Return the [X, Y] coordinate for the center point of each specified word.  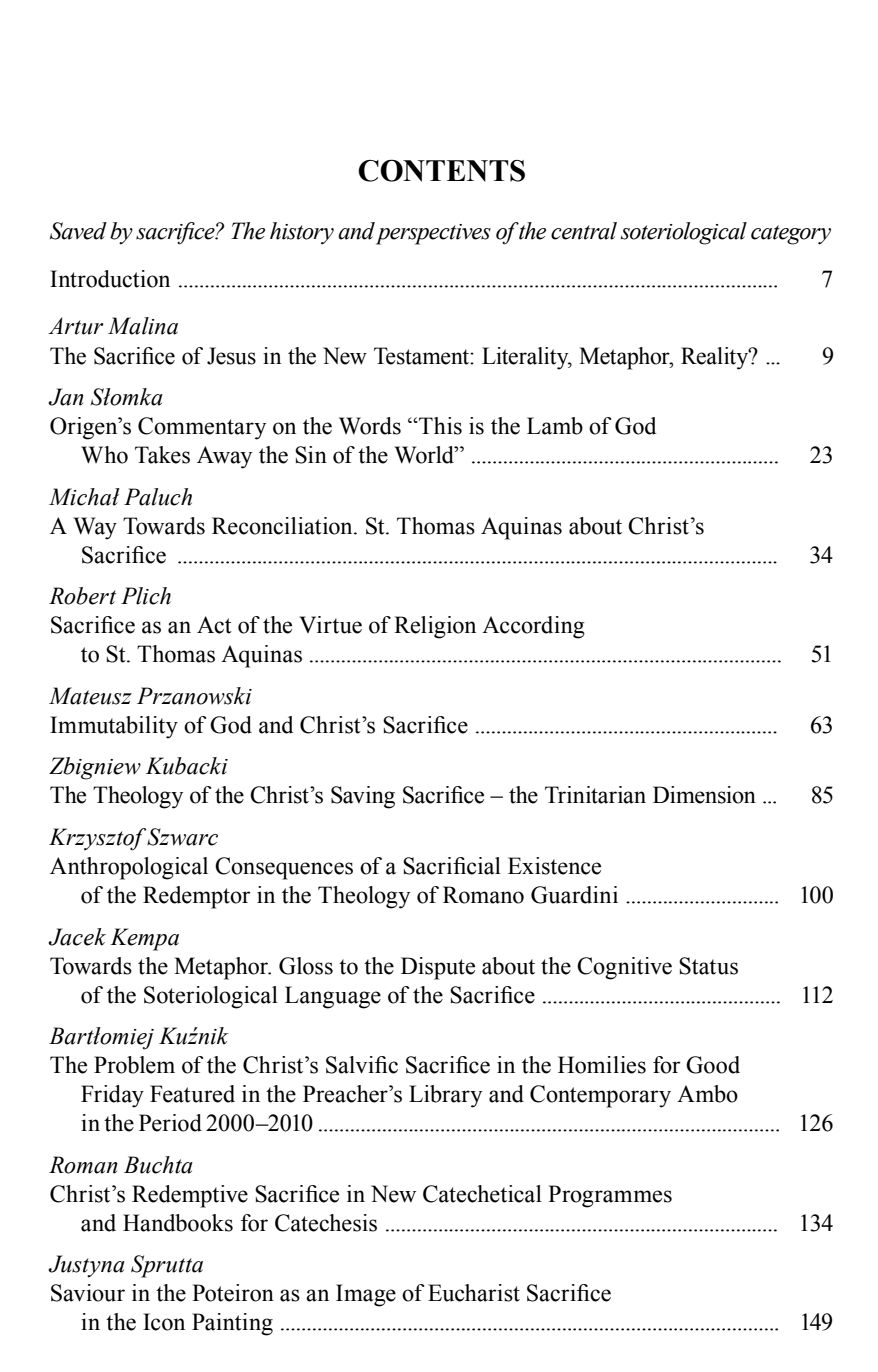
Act [214, 625]
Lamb [555, 426]
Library [445, 1096]
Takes [162, 455]
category [791, 235]
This [439, 426]
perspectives [433, 234]
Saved [78, 231]
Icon [164, 1322]
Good [713, 1065]
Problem [134, 1065]
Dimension [704, 795]
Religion [435, 627]
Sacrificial [452, 866]
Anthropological [129, 868]
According [533, 627]
